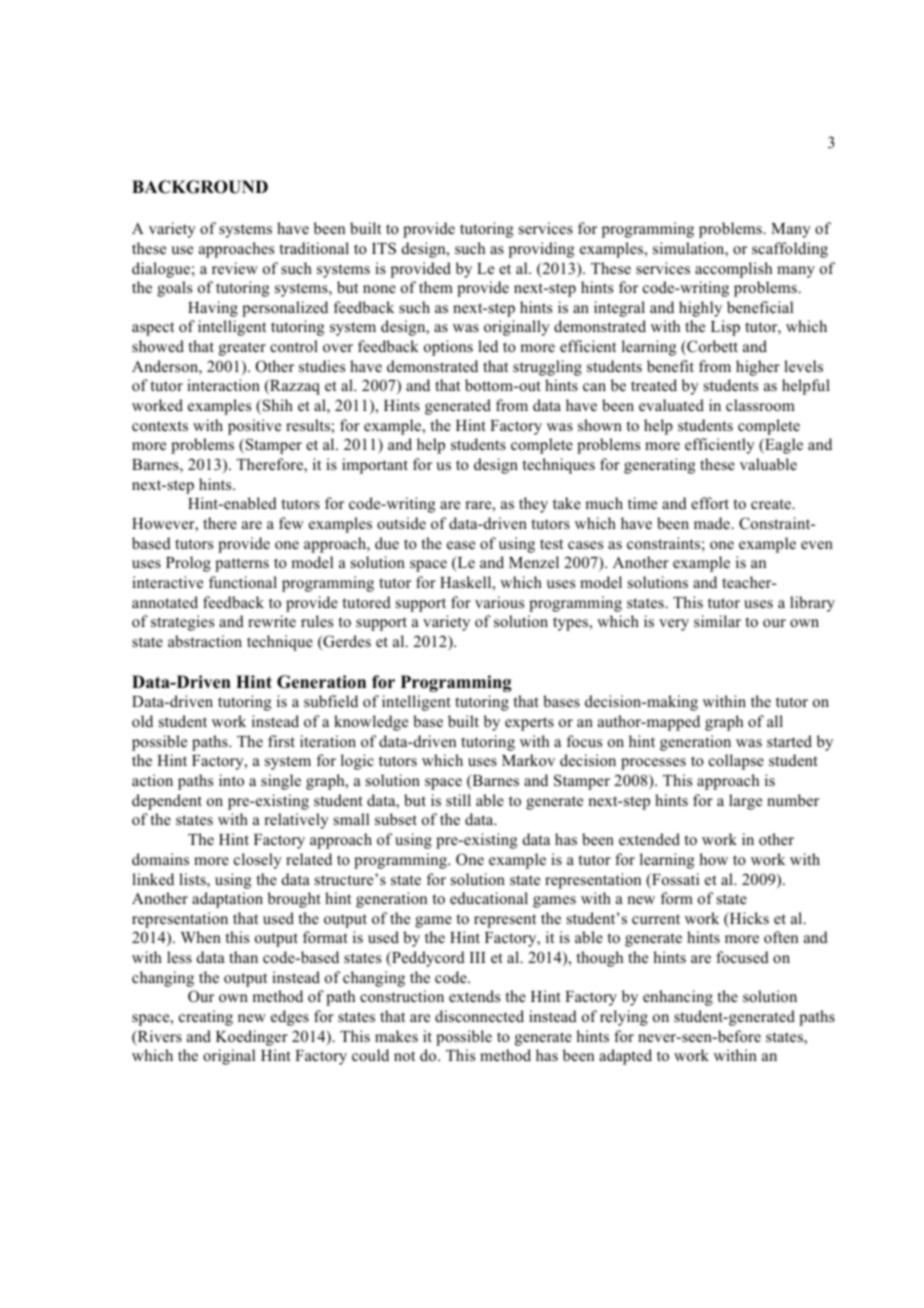 This document has width=924, height=1308. What do you see at coordinates (760, 405) in the document?
I see `classroom` at bounding box center [760, 405].
